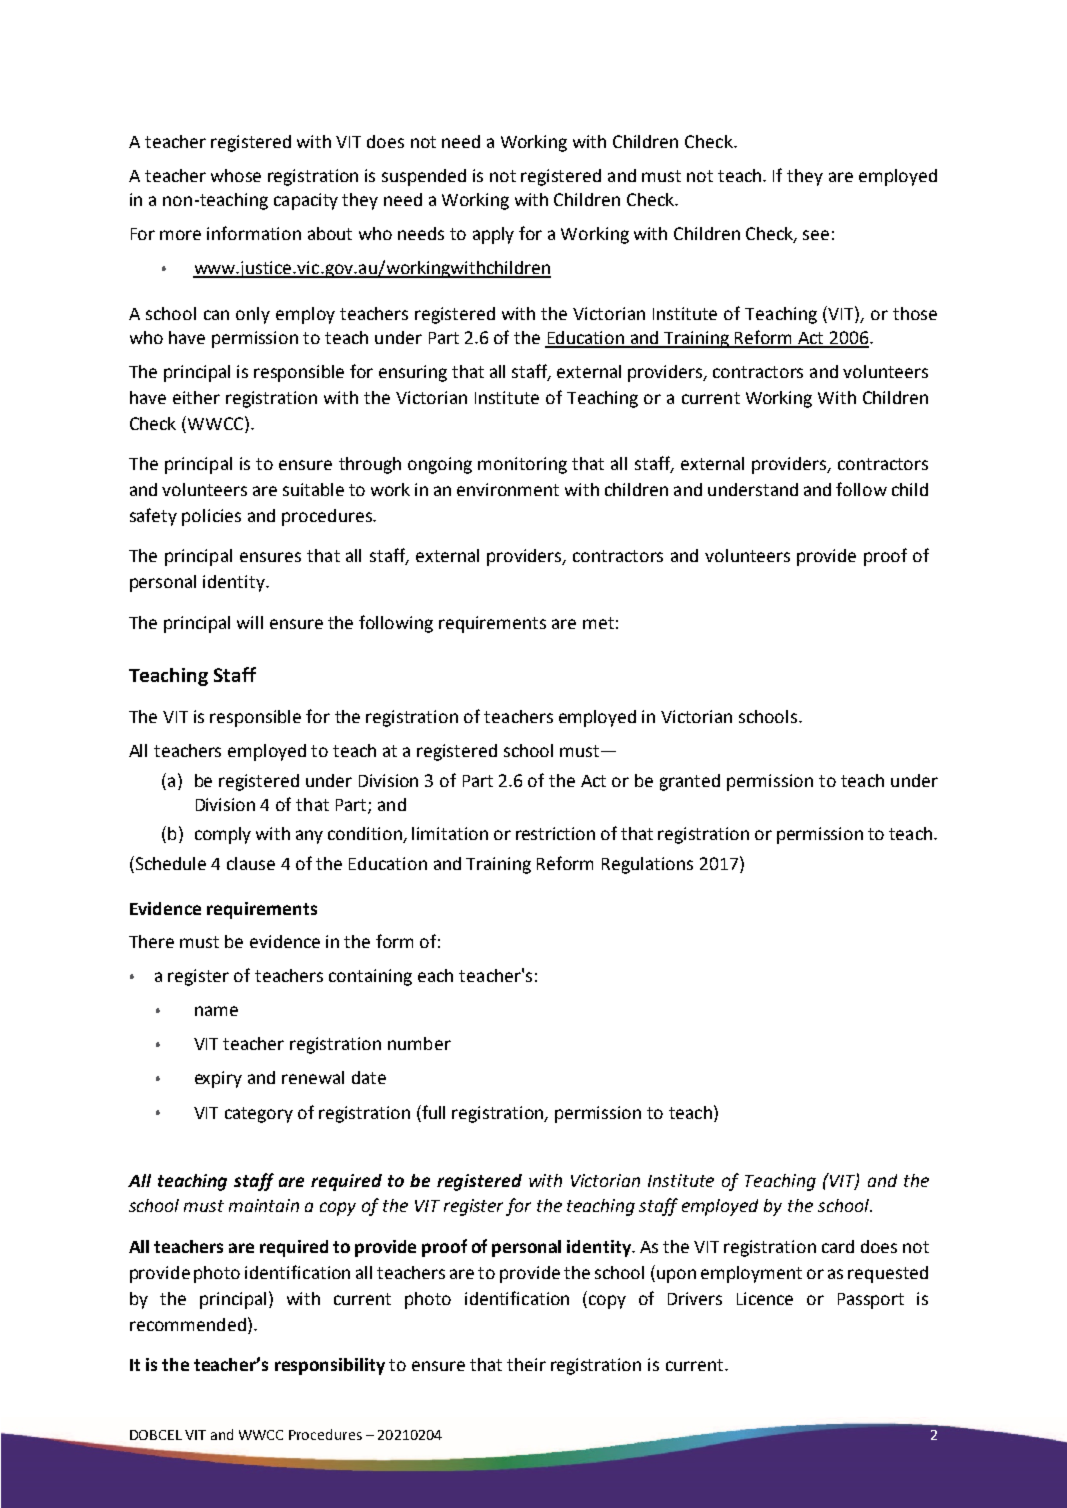 The image size is (1067, 1508). What do you see at coordinates (223, 835) in the page?
I see `comply` at bounding box center [223, 835].
